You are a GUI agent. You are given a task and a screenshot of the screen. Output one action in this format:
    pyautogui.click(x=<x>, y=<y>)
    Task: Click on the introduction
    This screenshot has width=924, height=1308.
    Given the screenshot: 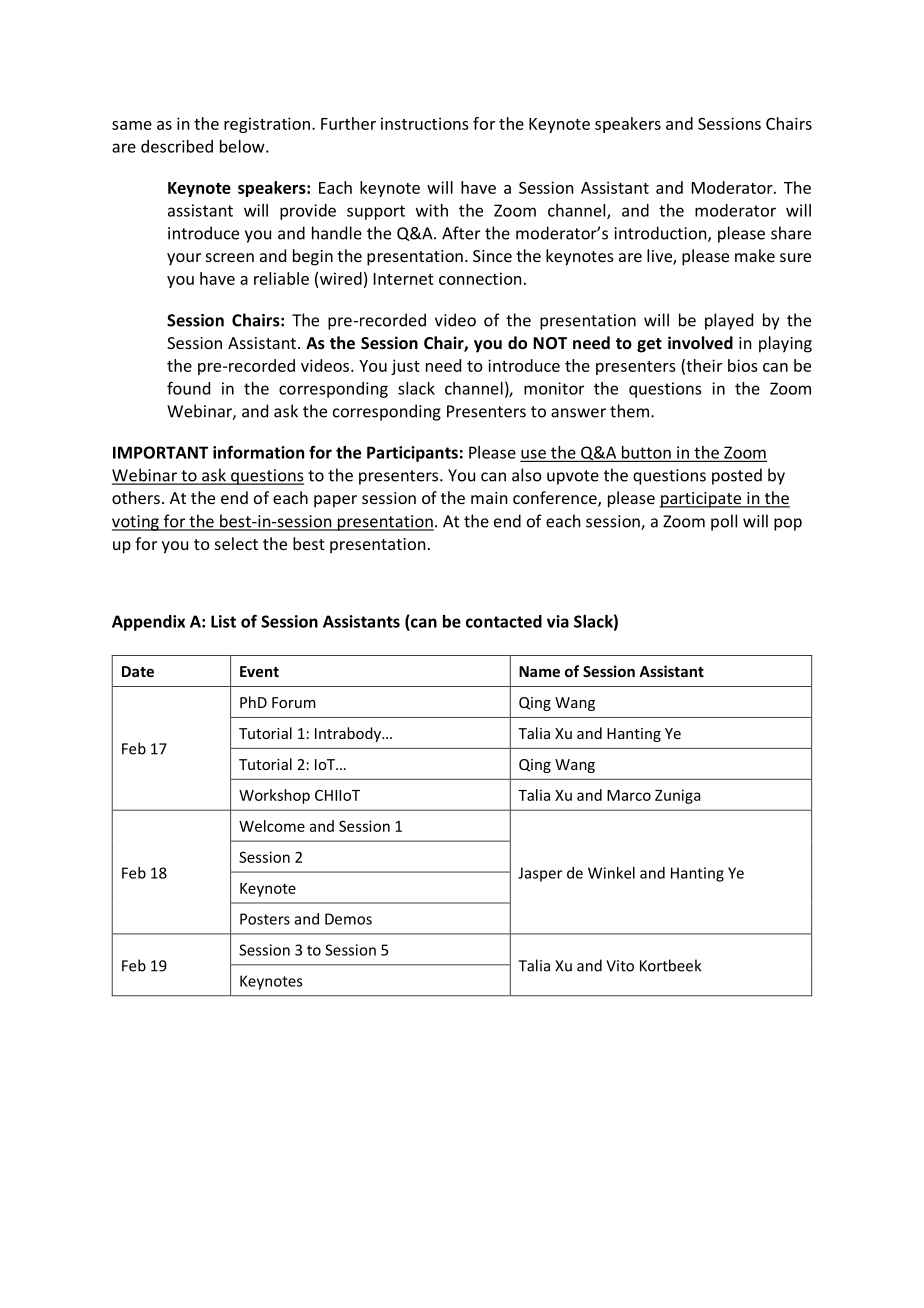 What is the action you would take?
    pyautogui.click(x=662, y=234)
